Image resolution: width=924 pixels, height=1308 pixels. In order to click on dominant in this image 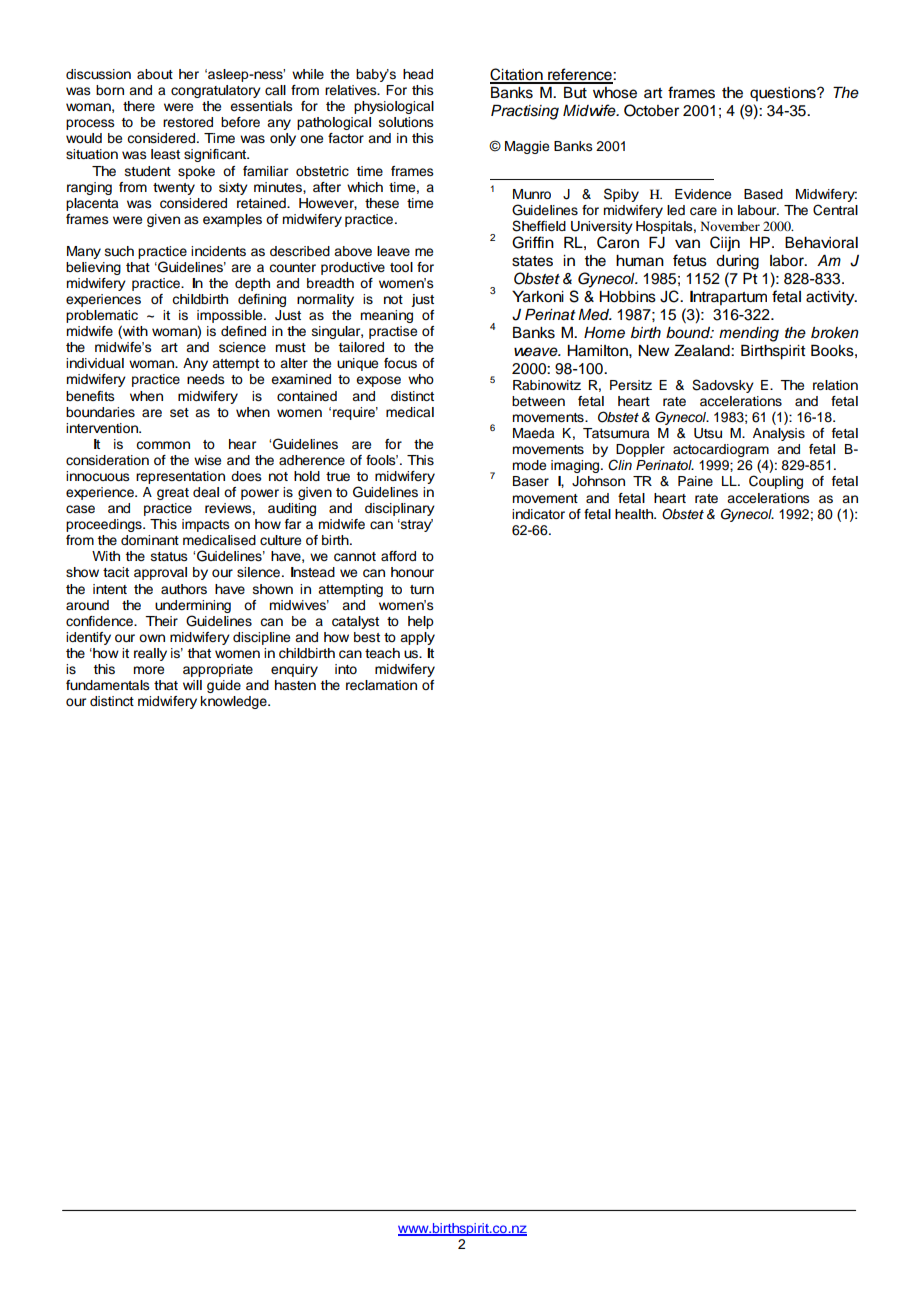, I will do `click(150, 540)`.
